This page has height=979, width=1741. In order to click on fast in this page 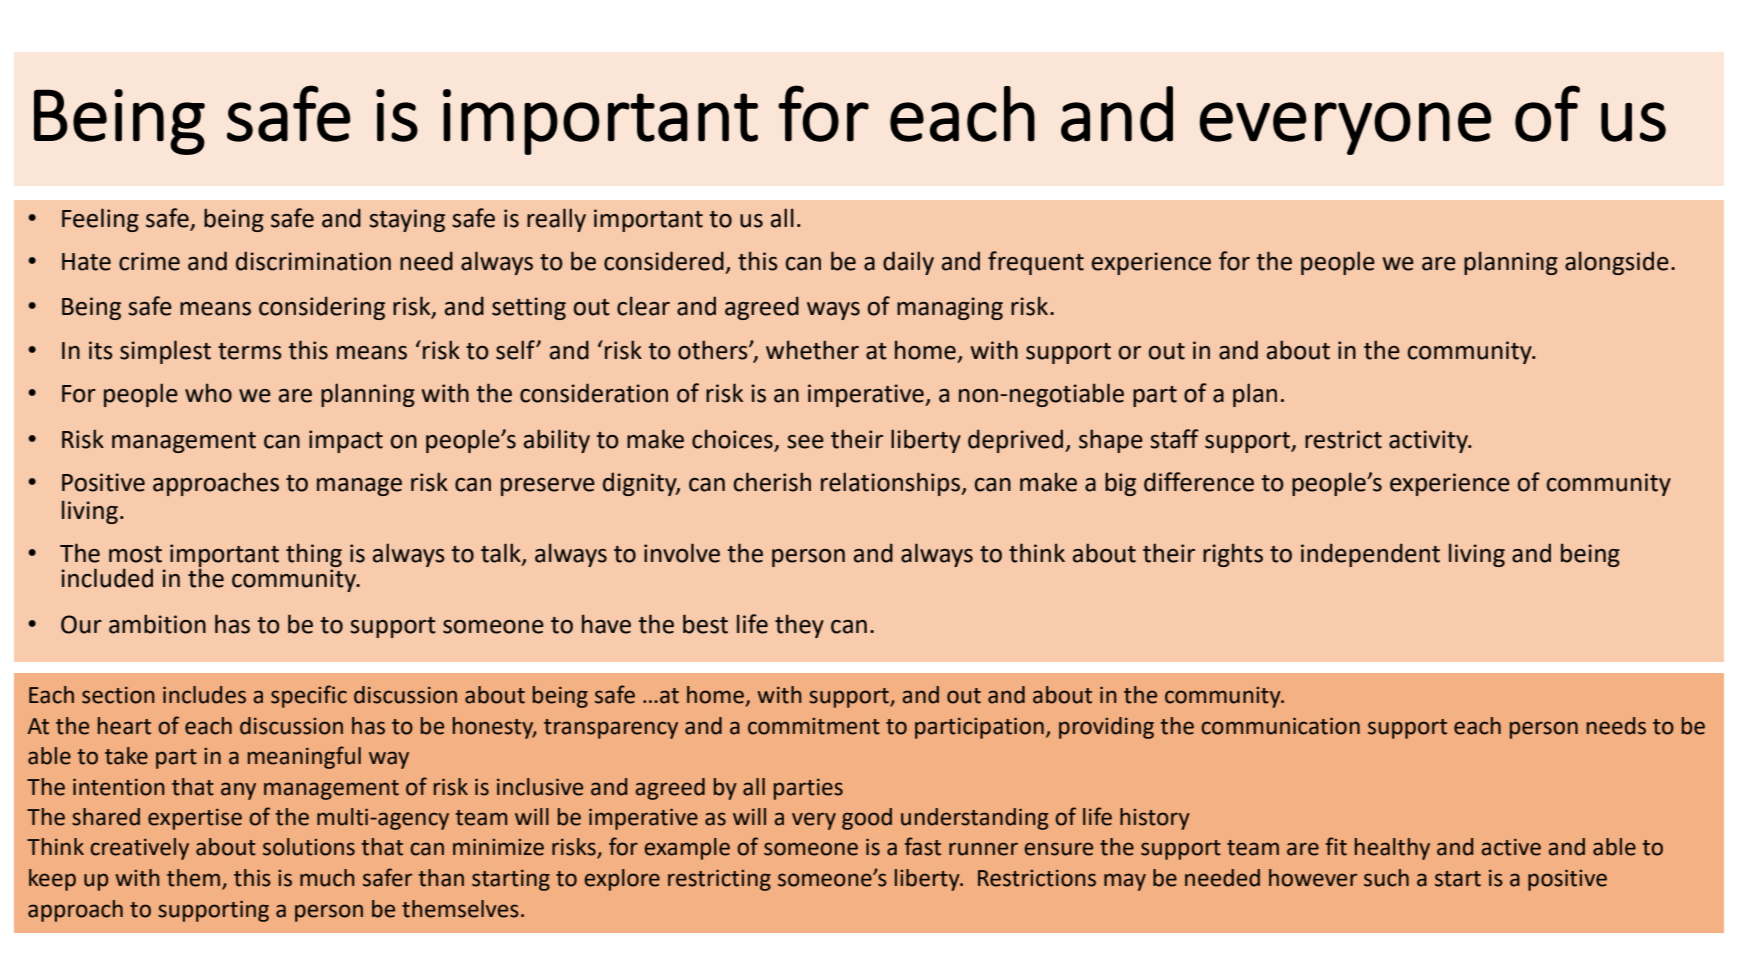, I will do `click(923, 846)`.
